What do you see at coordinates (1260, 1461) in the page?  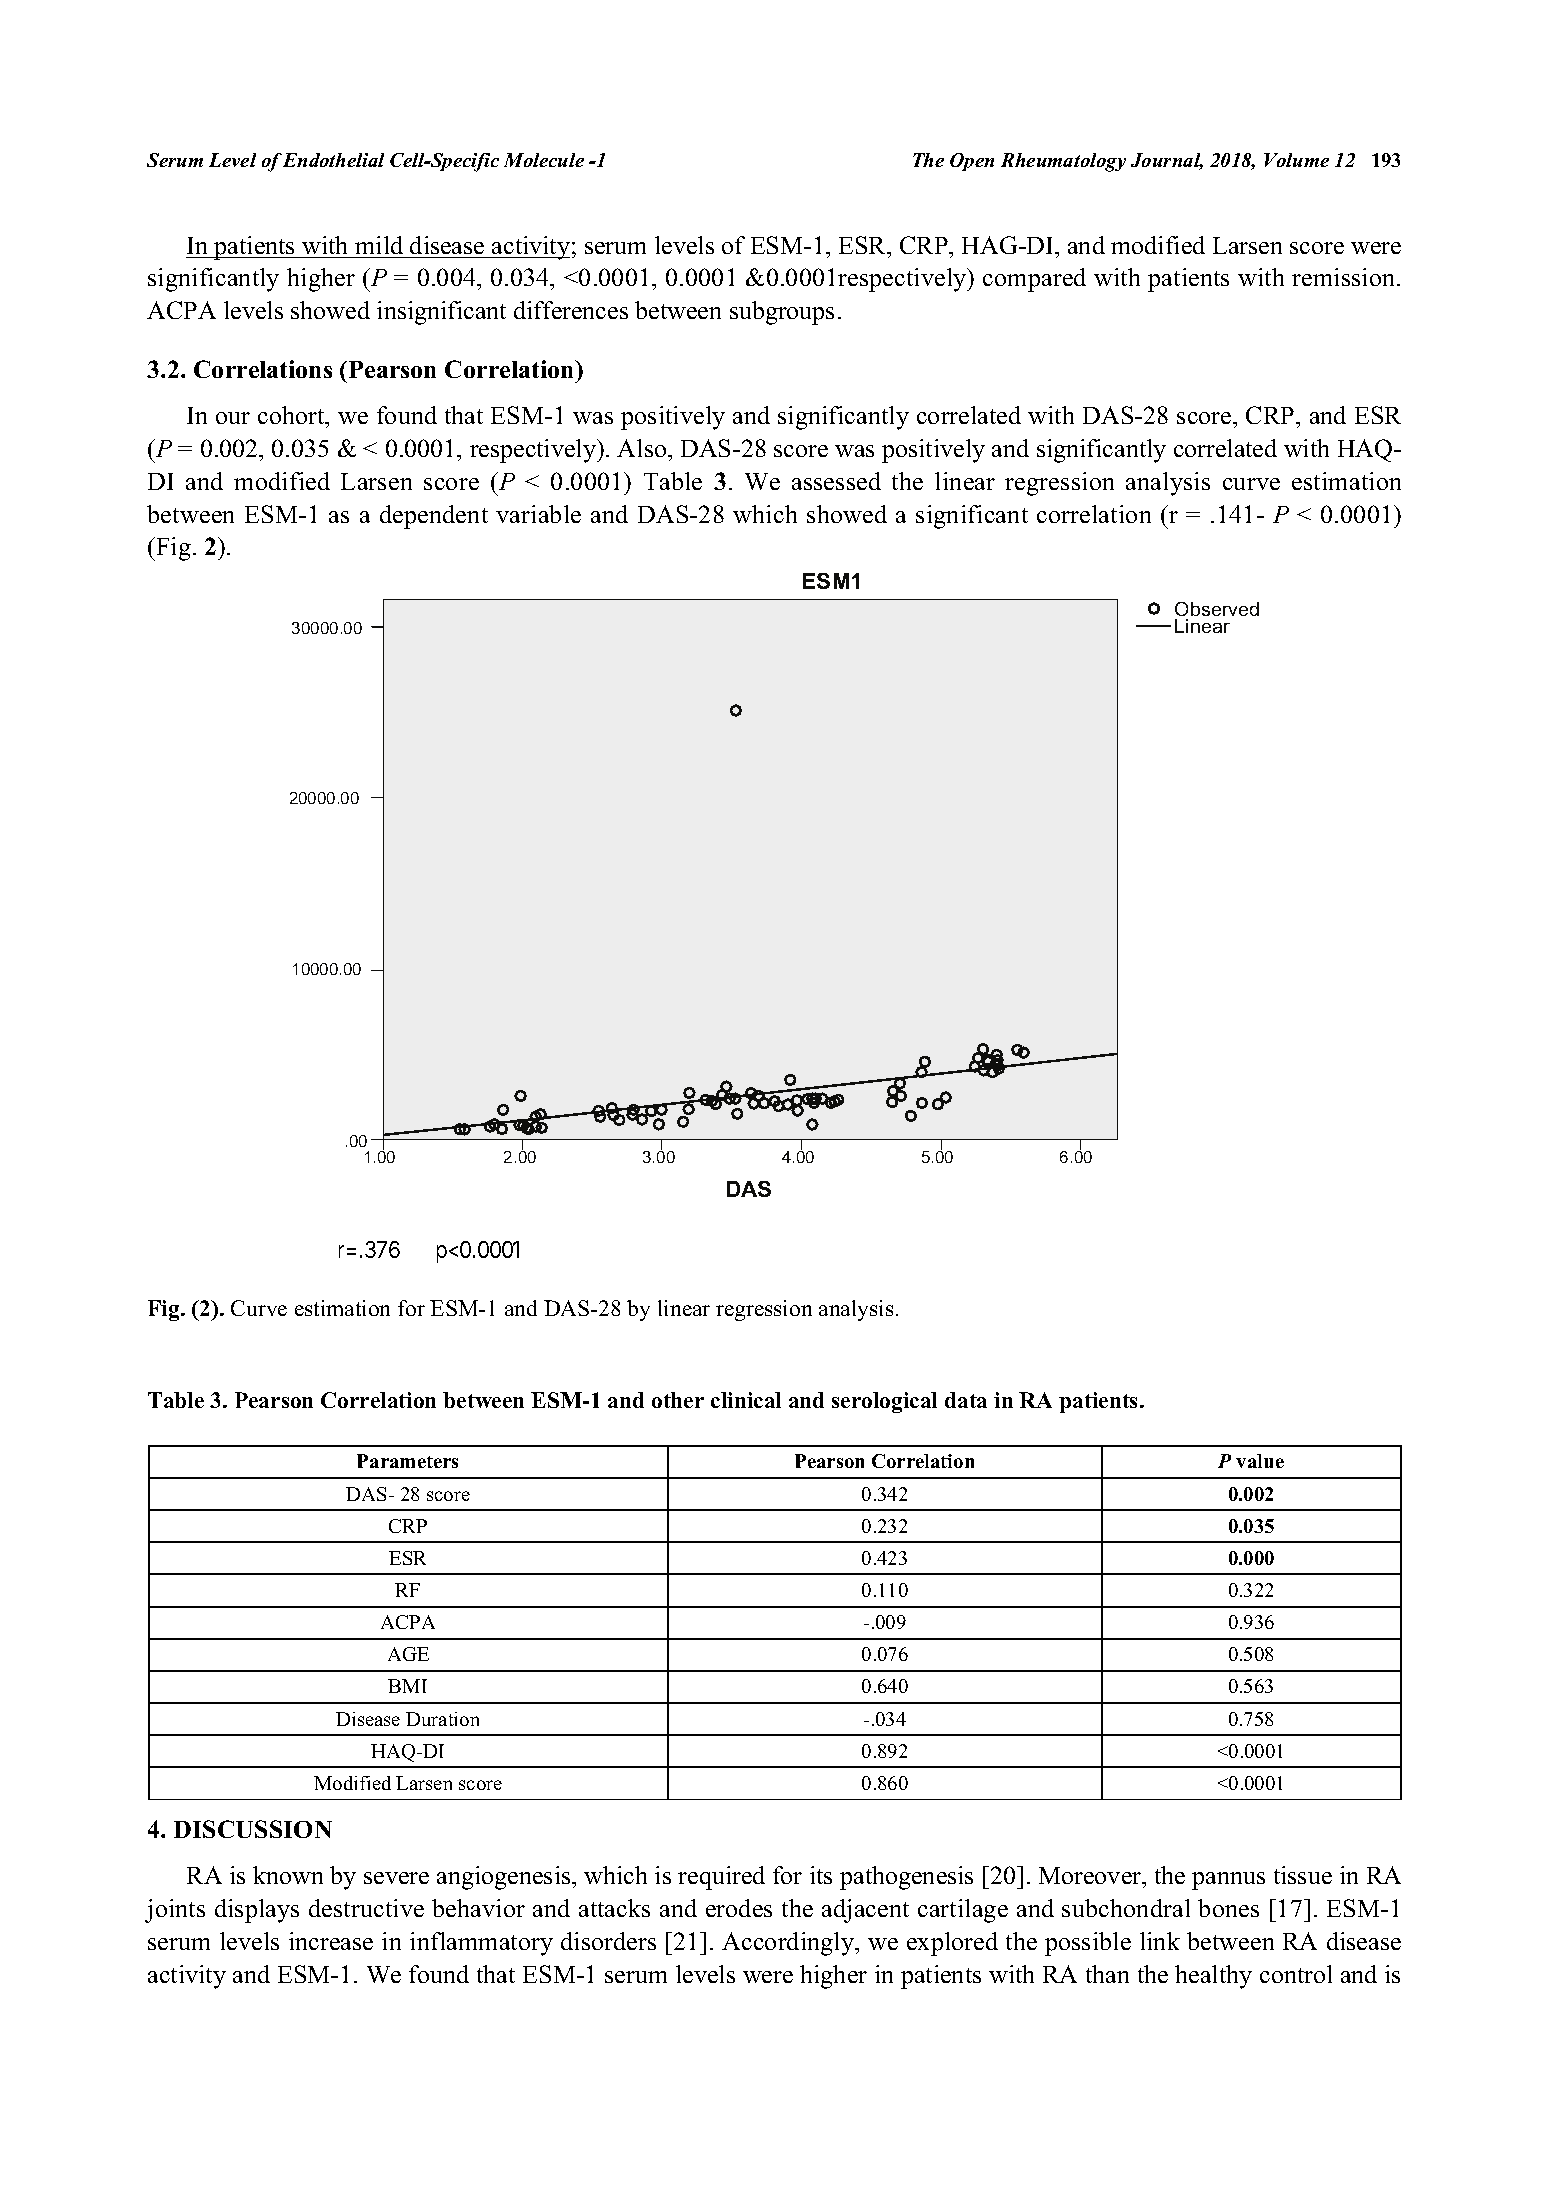 I see `value` at bounding box center [1260, 1461].
